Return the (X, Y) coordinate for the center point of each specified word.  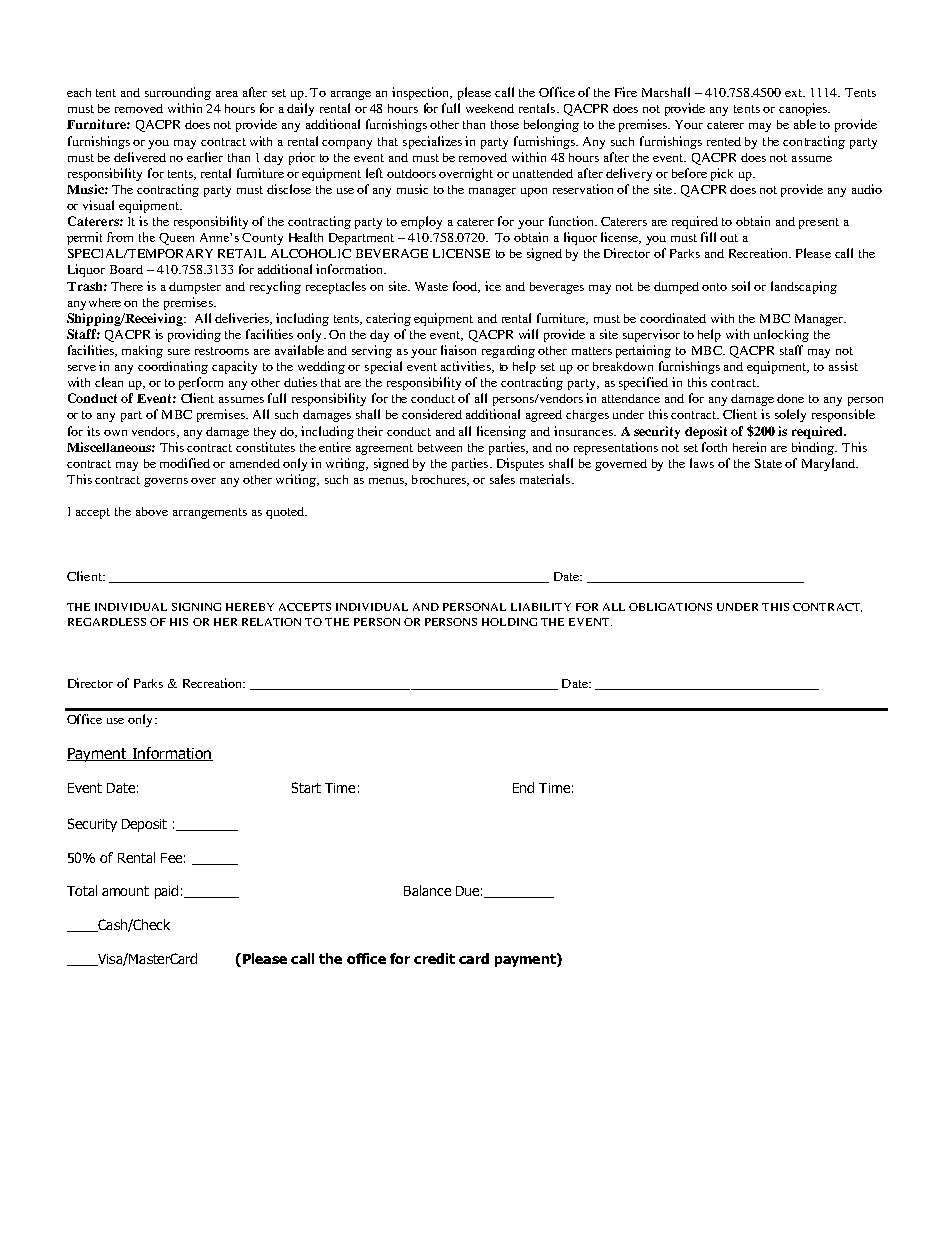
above (152, 511)
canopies (804, 109)
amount (125, 891)
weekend (490, 108)
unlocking (781, 335)
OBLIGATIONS (670, 607)
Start (306, 787)
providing (194, 335)
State (768, 463)
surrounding (178, 93)
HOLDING (509, 622)
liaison (458, 350)
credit (434, 958)
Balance (427, 890)
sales (502, 479)
